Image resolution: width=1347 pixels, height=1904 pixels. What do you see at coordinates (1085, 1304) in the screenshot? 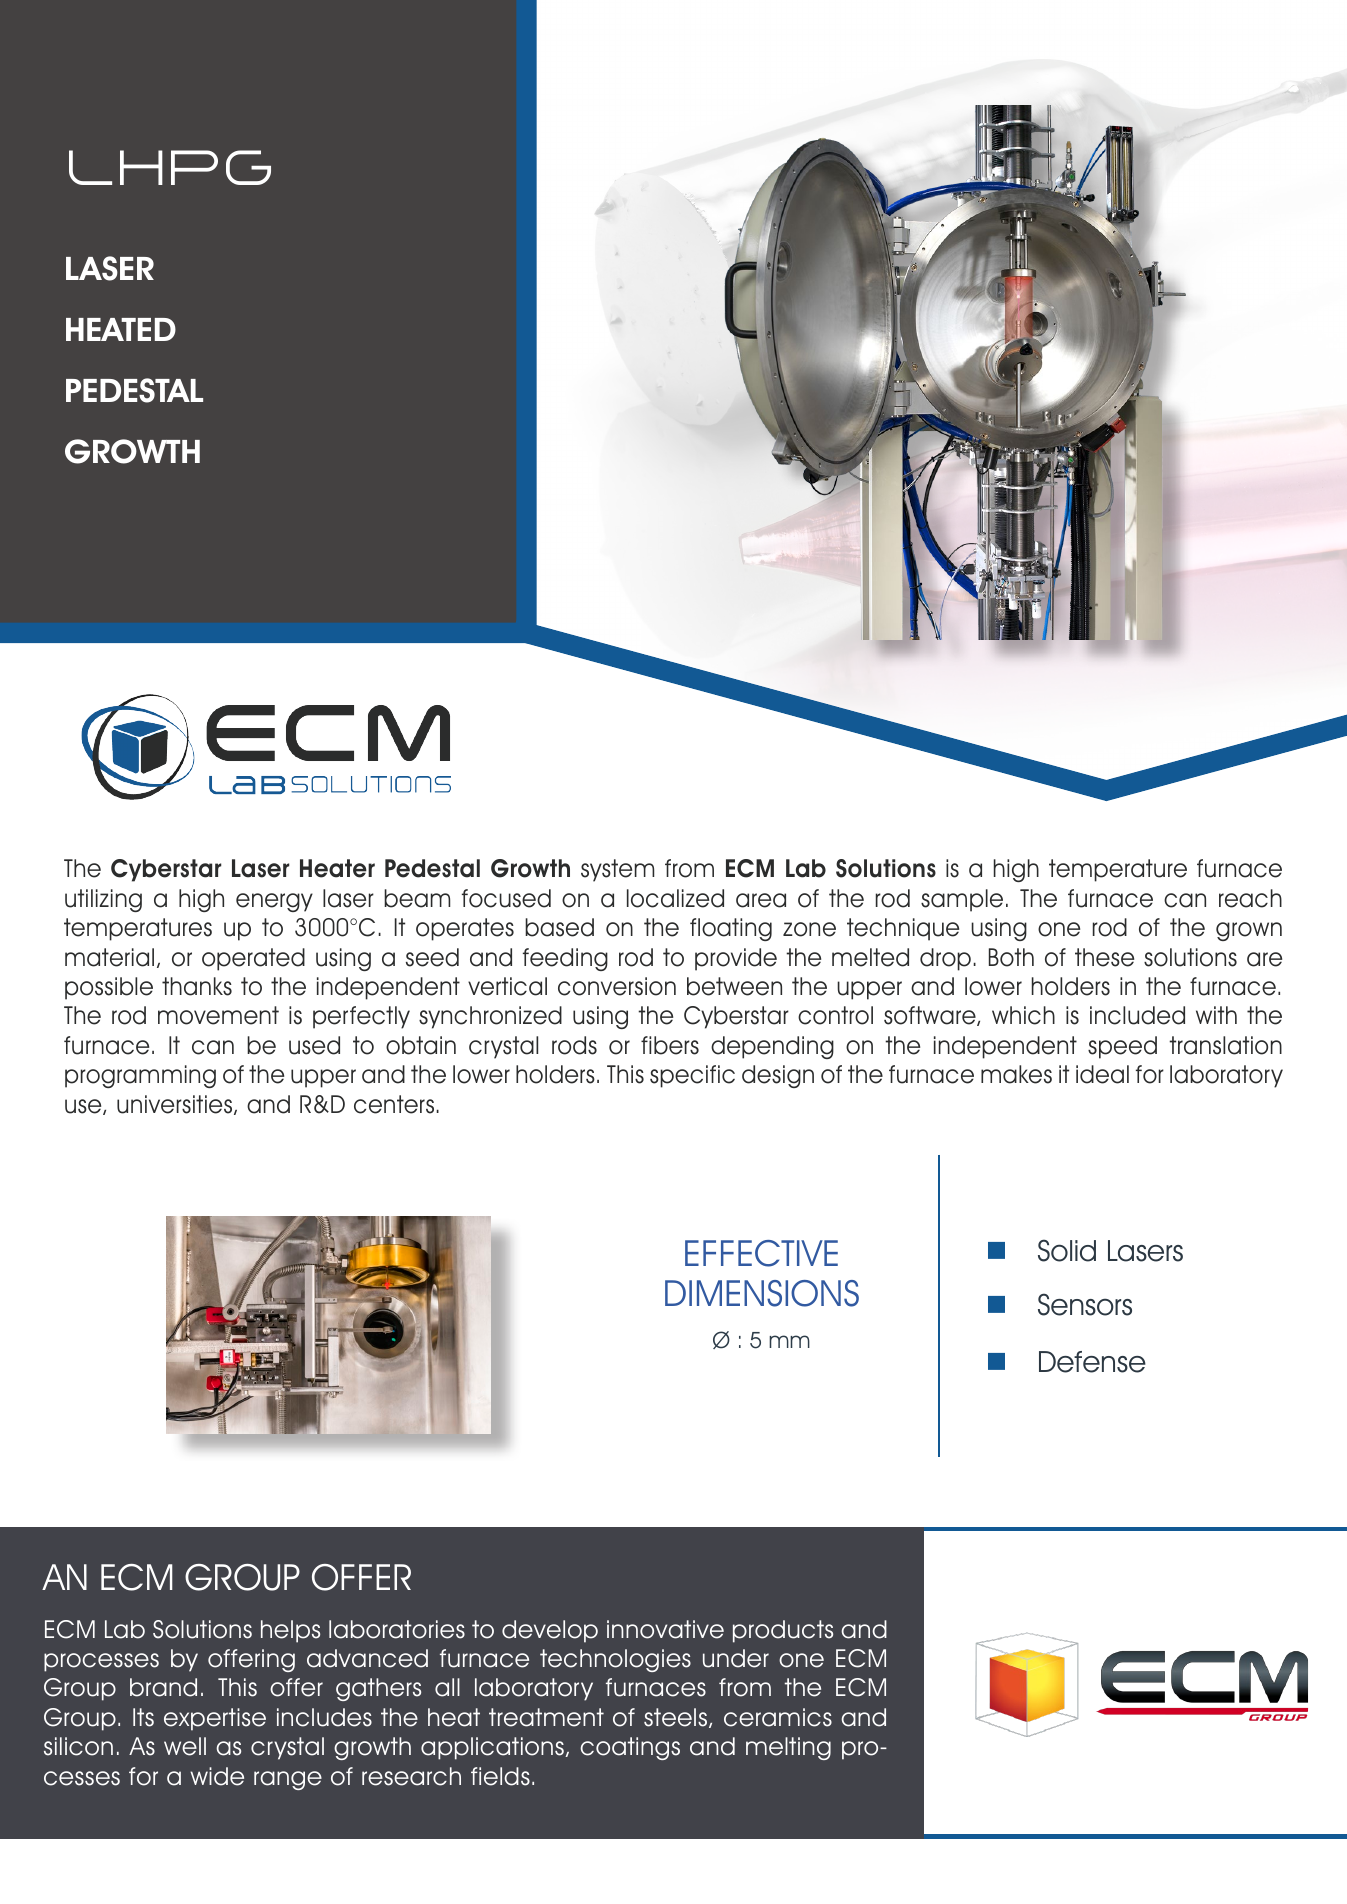
I see `Sensors` at bounding box center [1085, 1304].
